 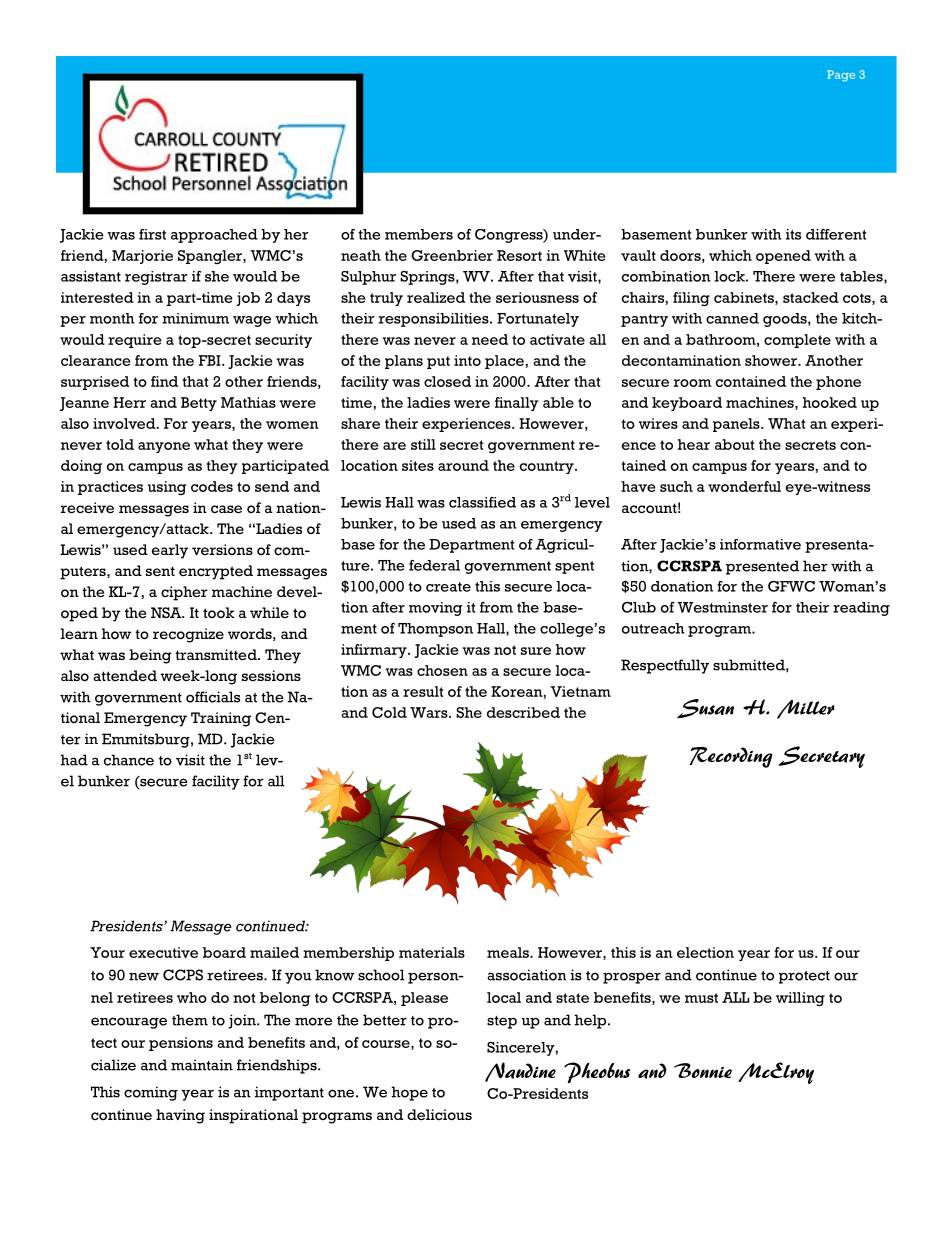 I want to click on chance, so click(x=129, y=760).
